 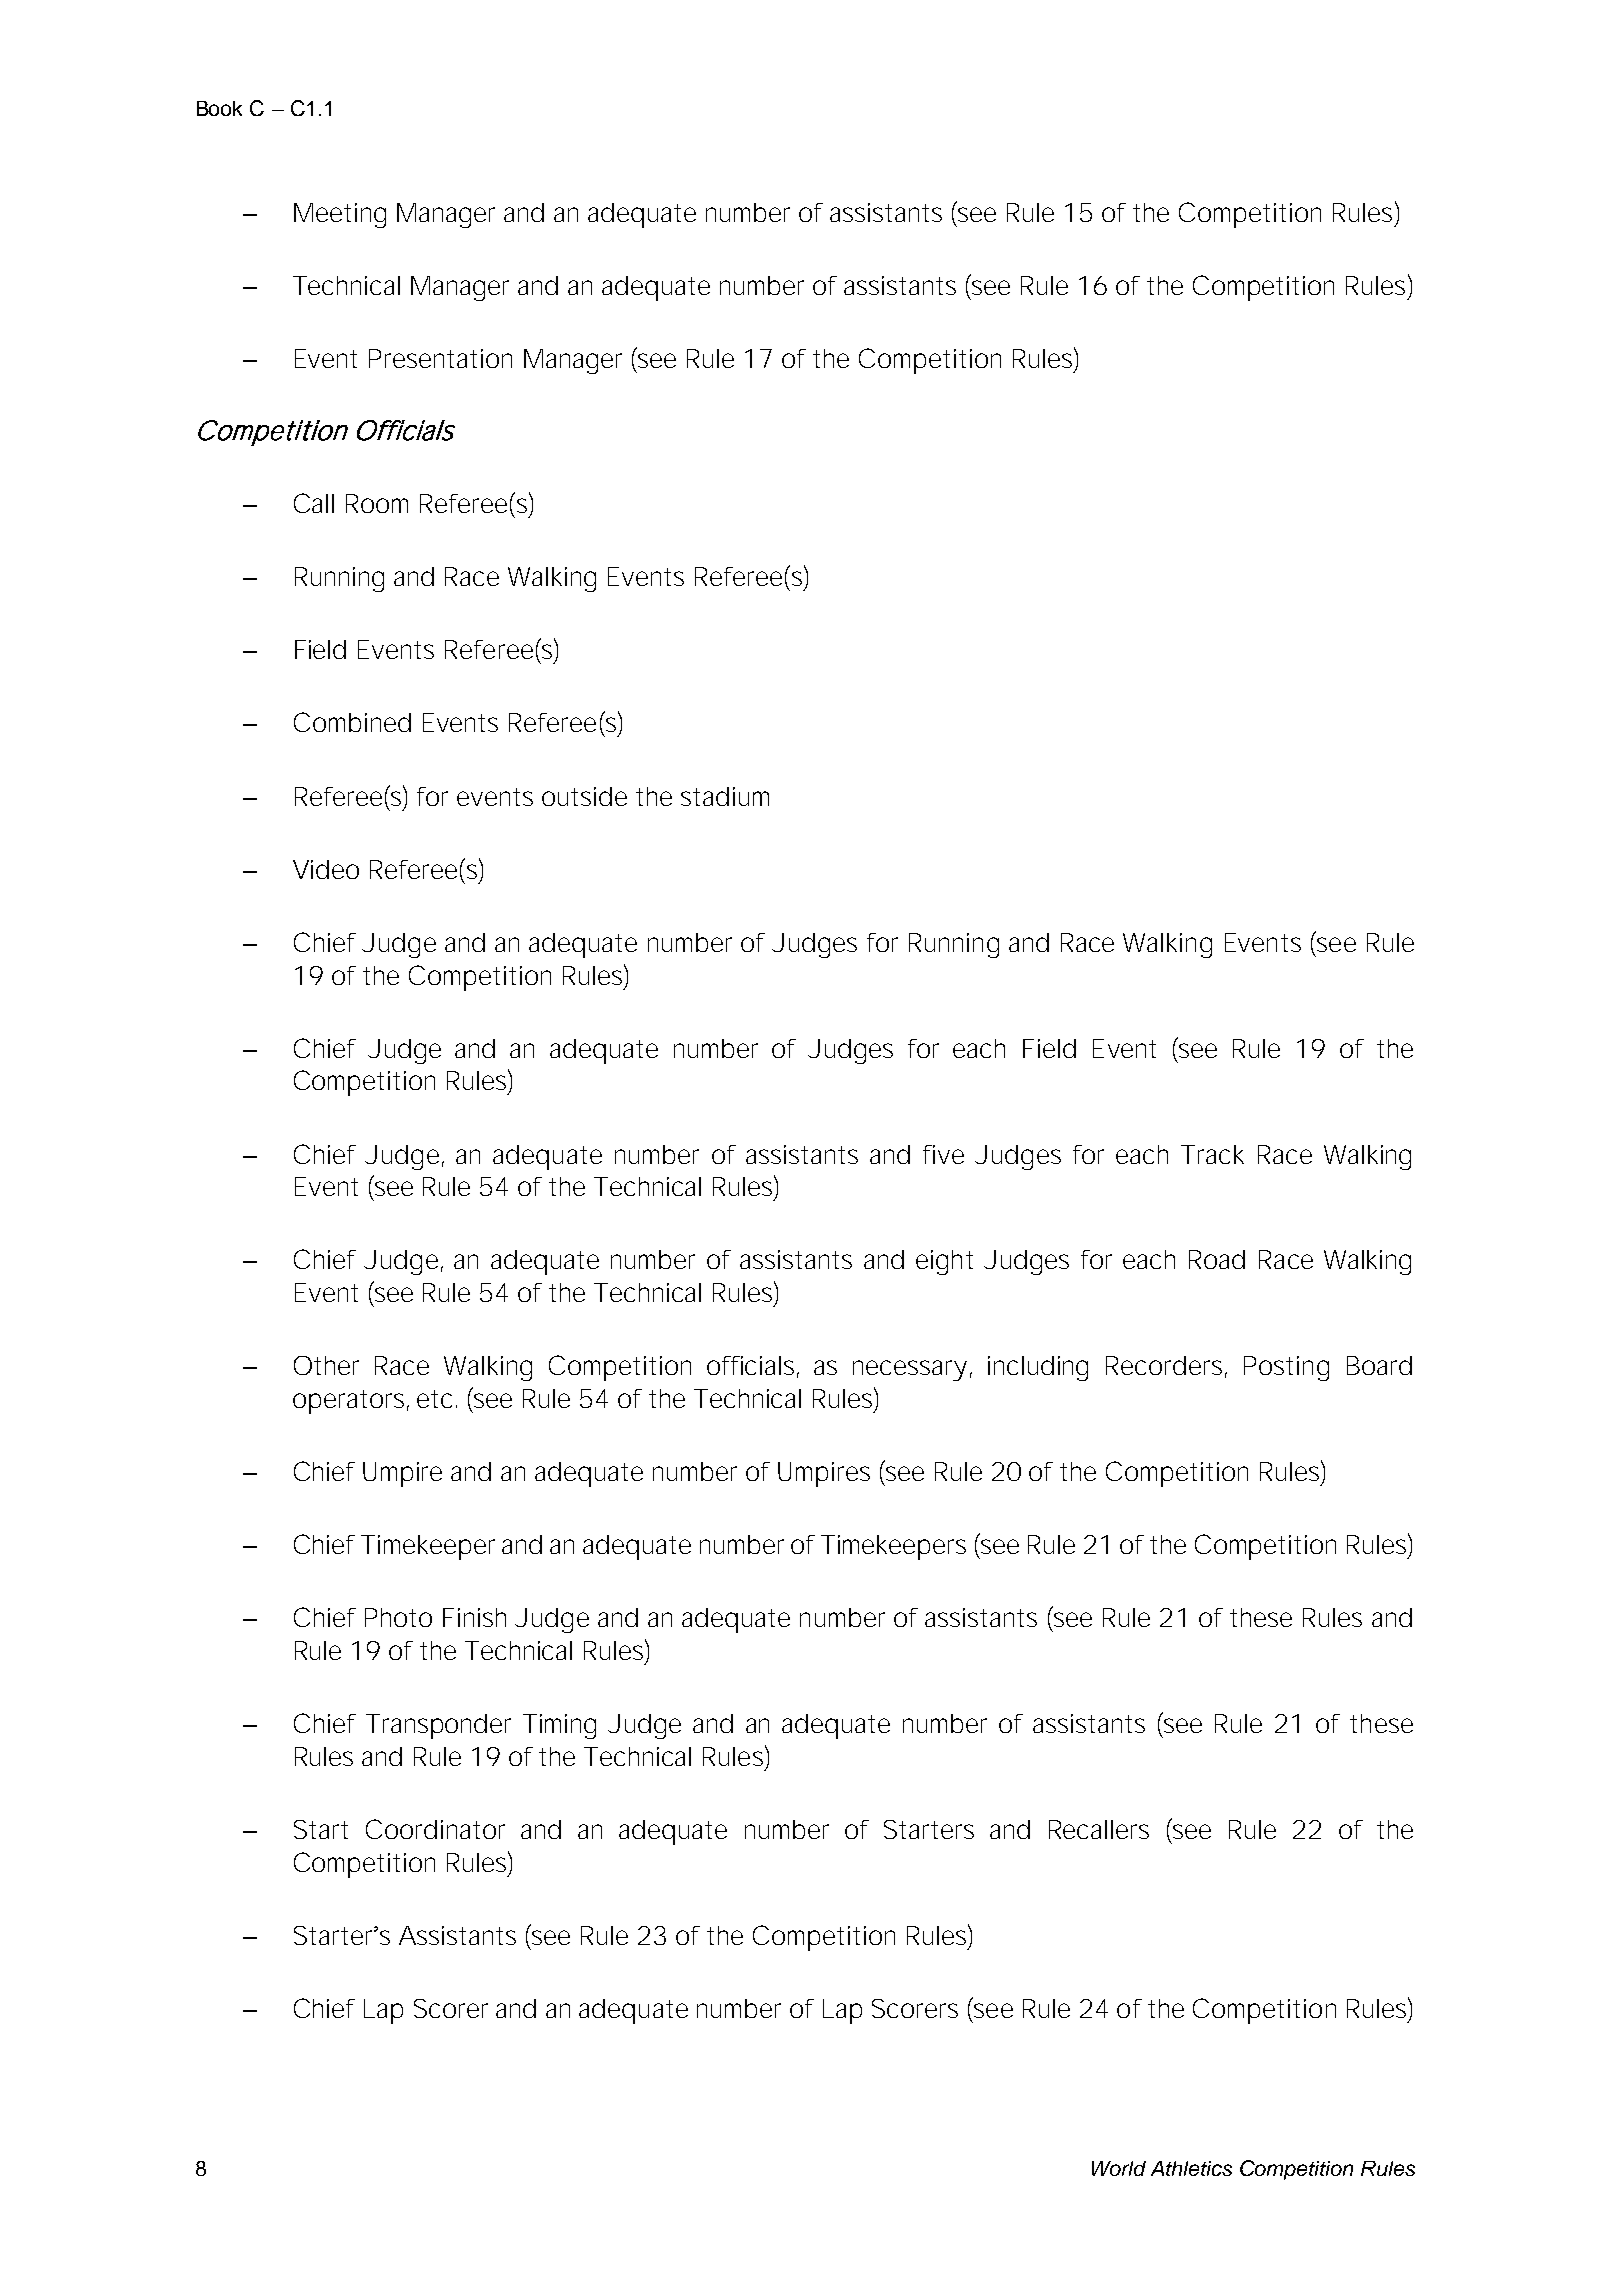 What do you see at coordinates (1212, 1154) in the screenshot?
I see `Track` at bounding box center [1212, 1154].
